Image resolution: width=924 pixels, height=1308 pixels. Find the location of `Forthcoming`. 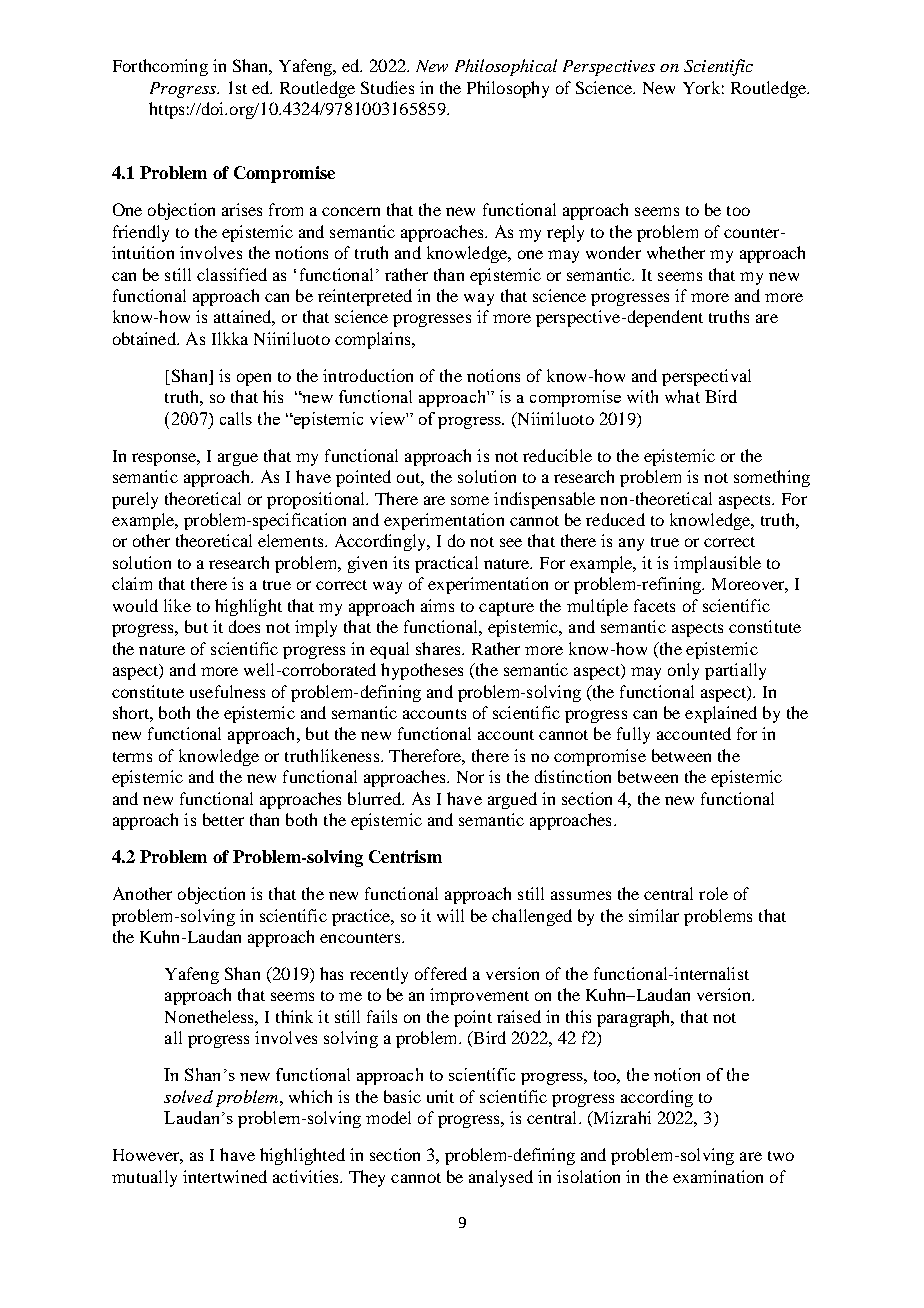

Forthcoming is located at coordinates (160, 67).
